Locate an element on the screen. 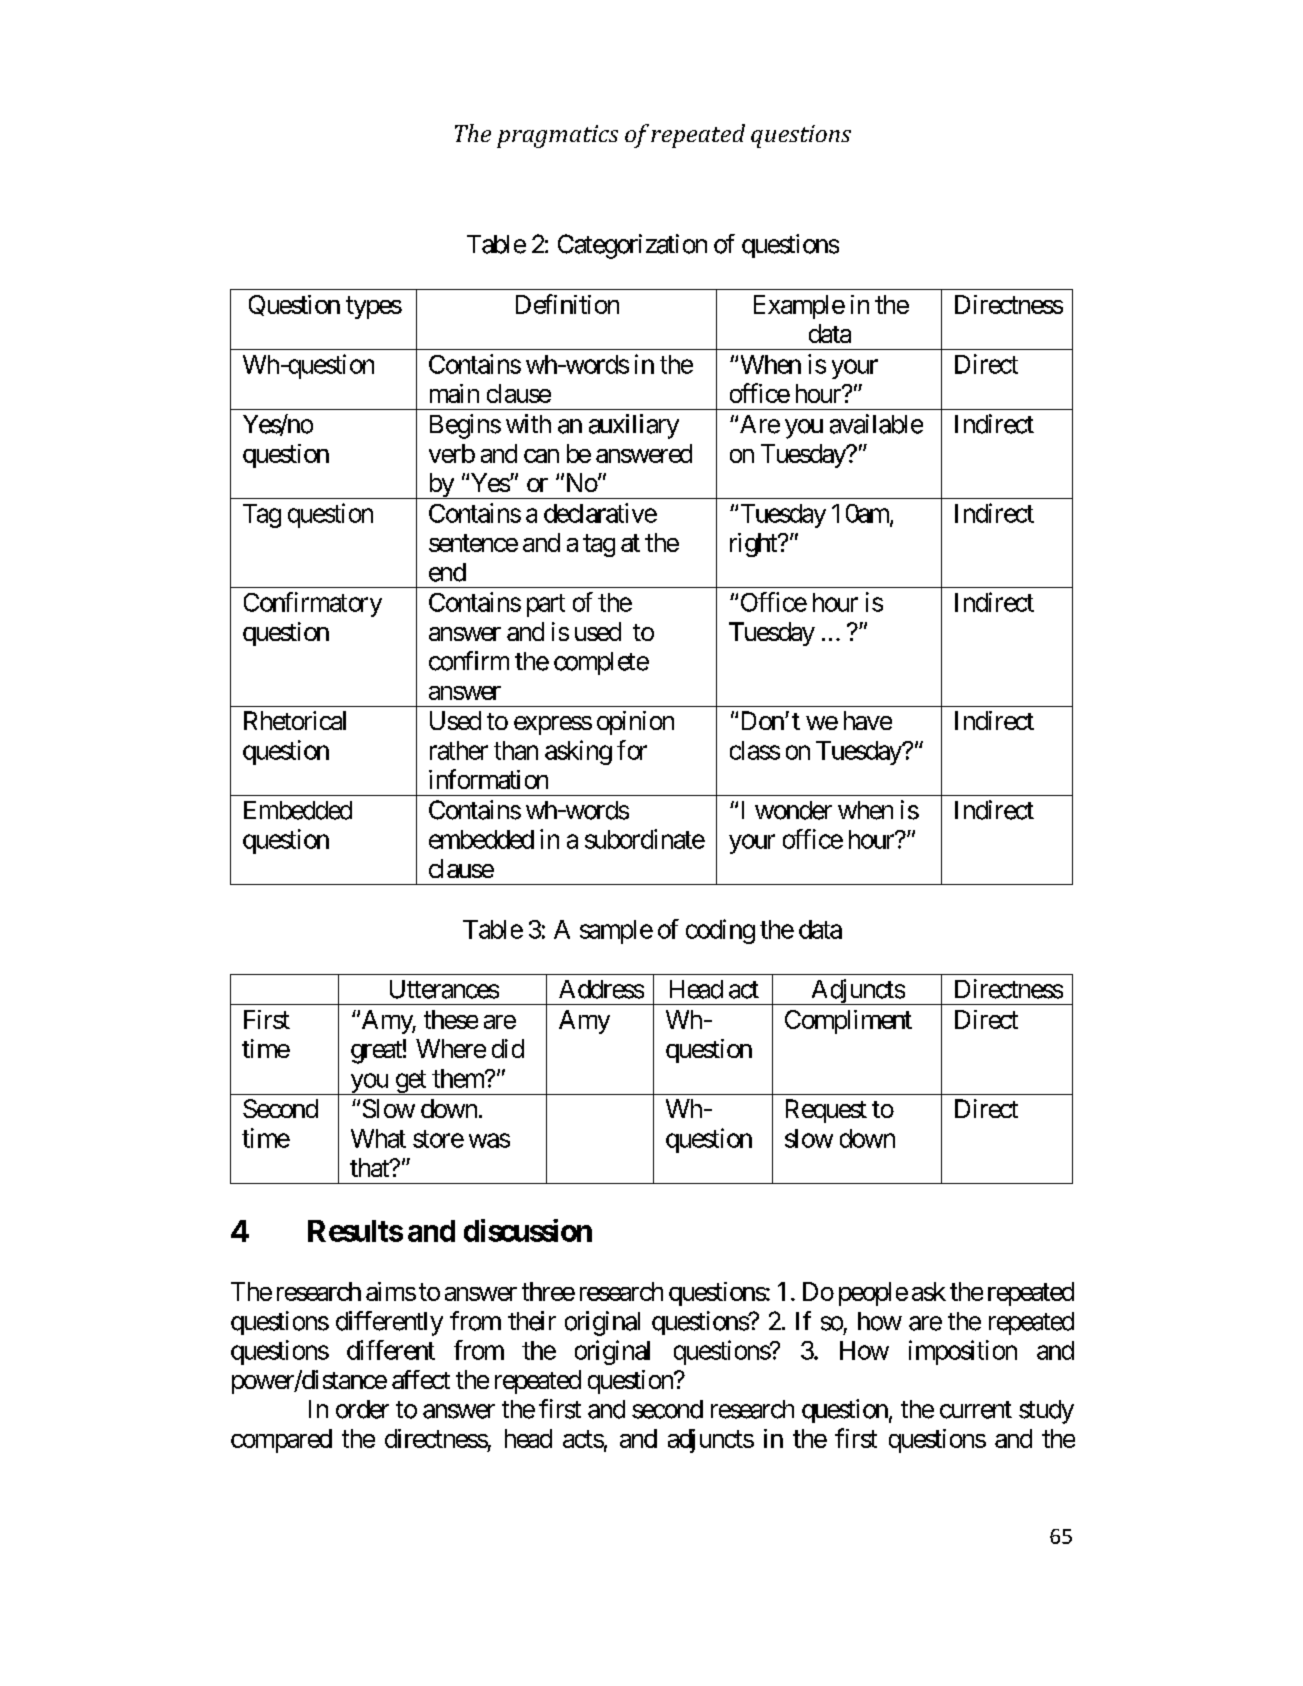 This screenshot has width=1303, height=1686. get is located at coordinates (410, 1082).
